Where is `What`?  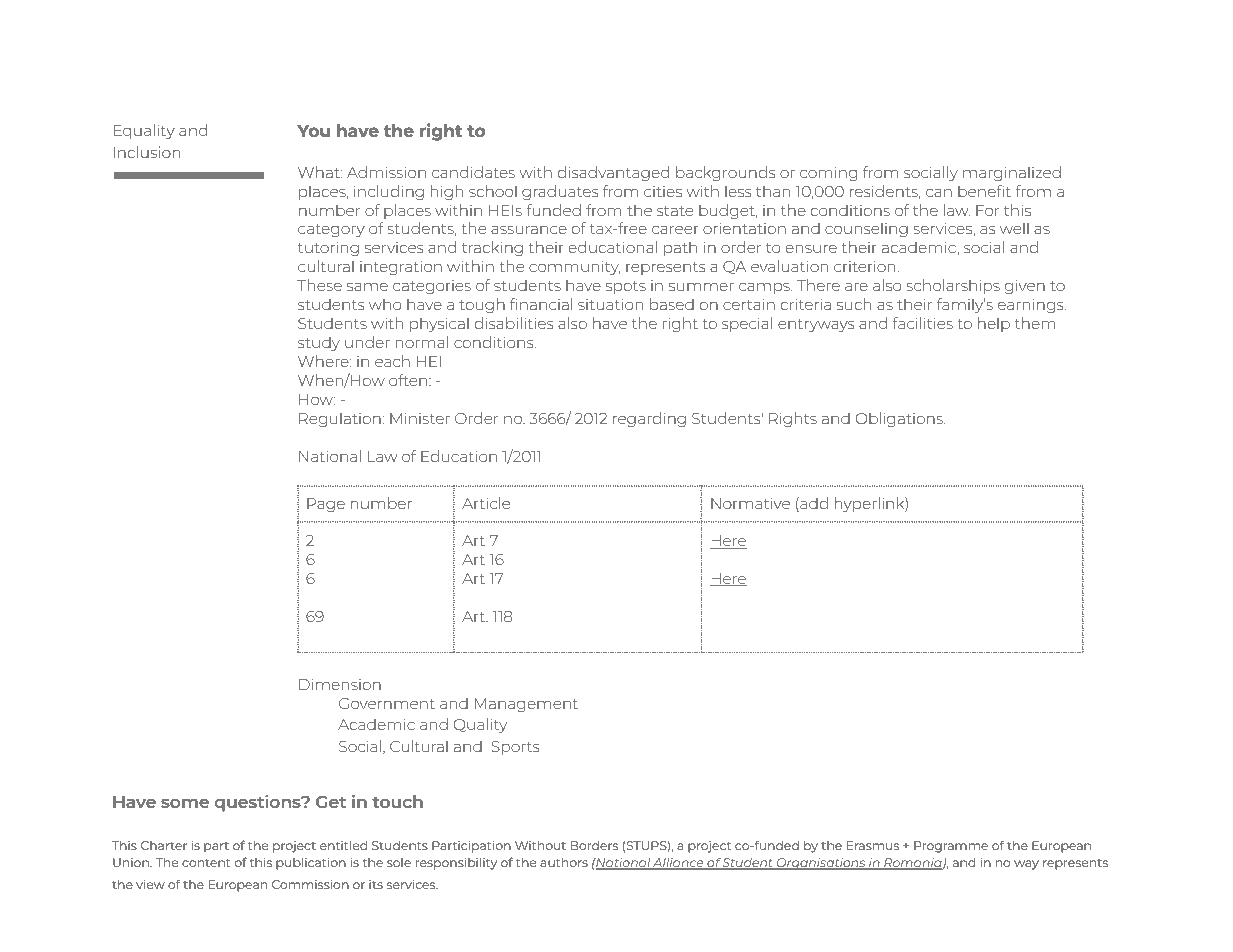 What is located at coordinates (320, 172).
